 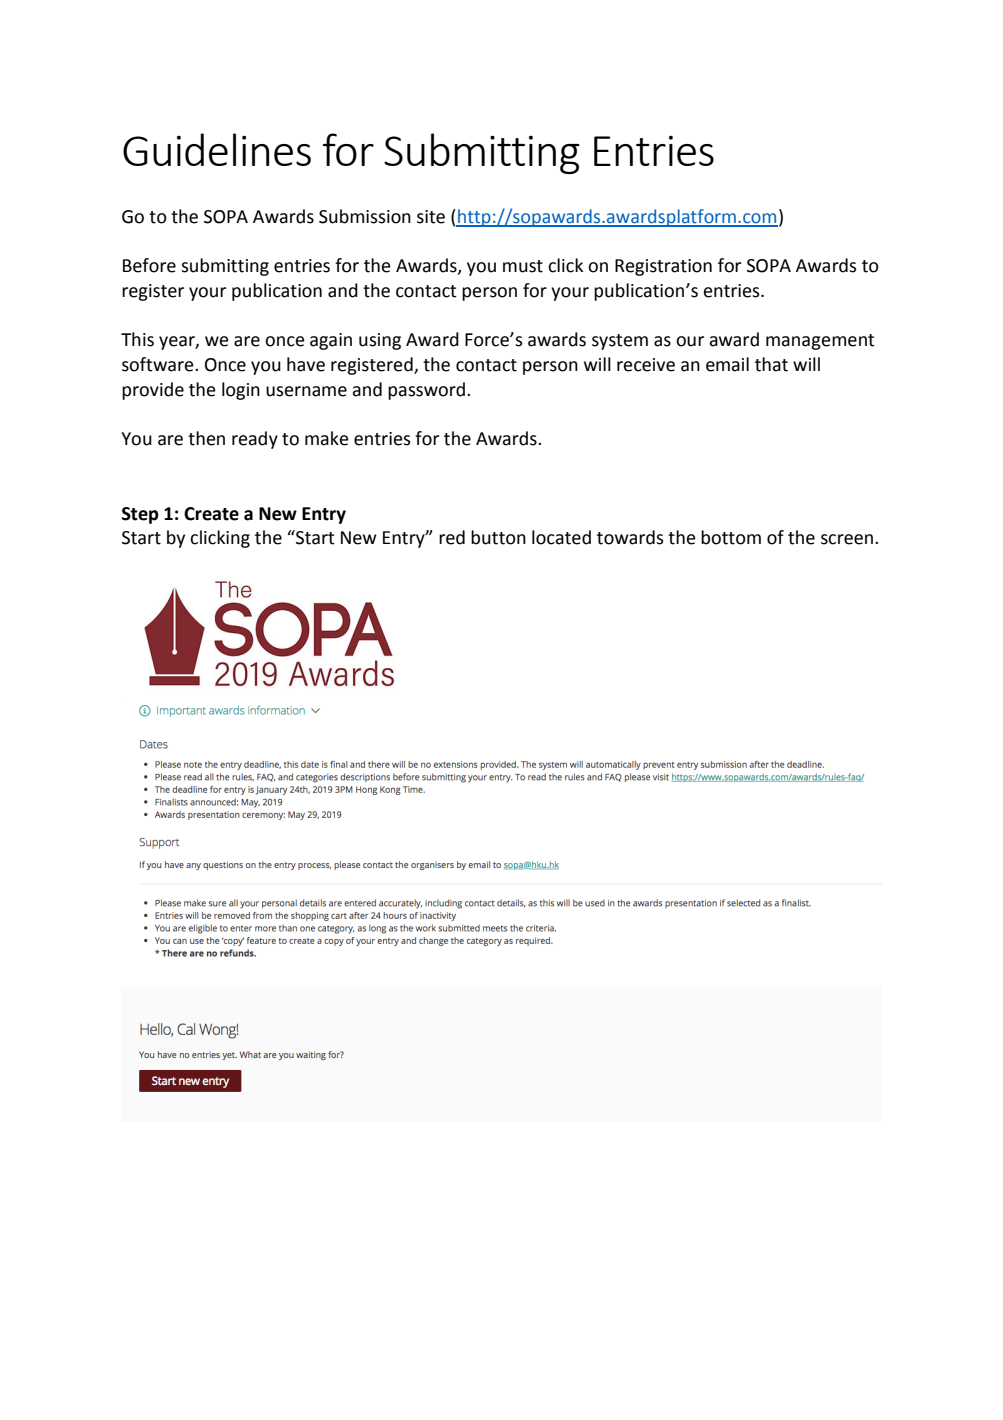 I want to click on Before, so click(x=149, y=265).
